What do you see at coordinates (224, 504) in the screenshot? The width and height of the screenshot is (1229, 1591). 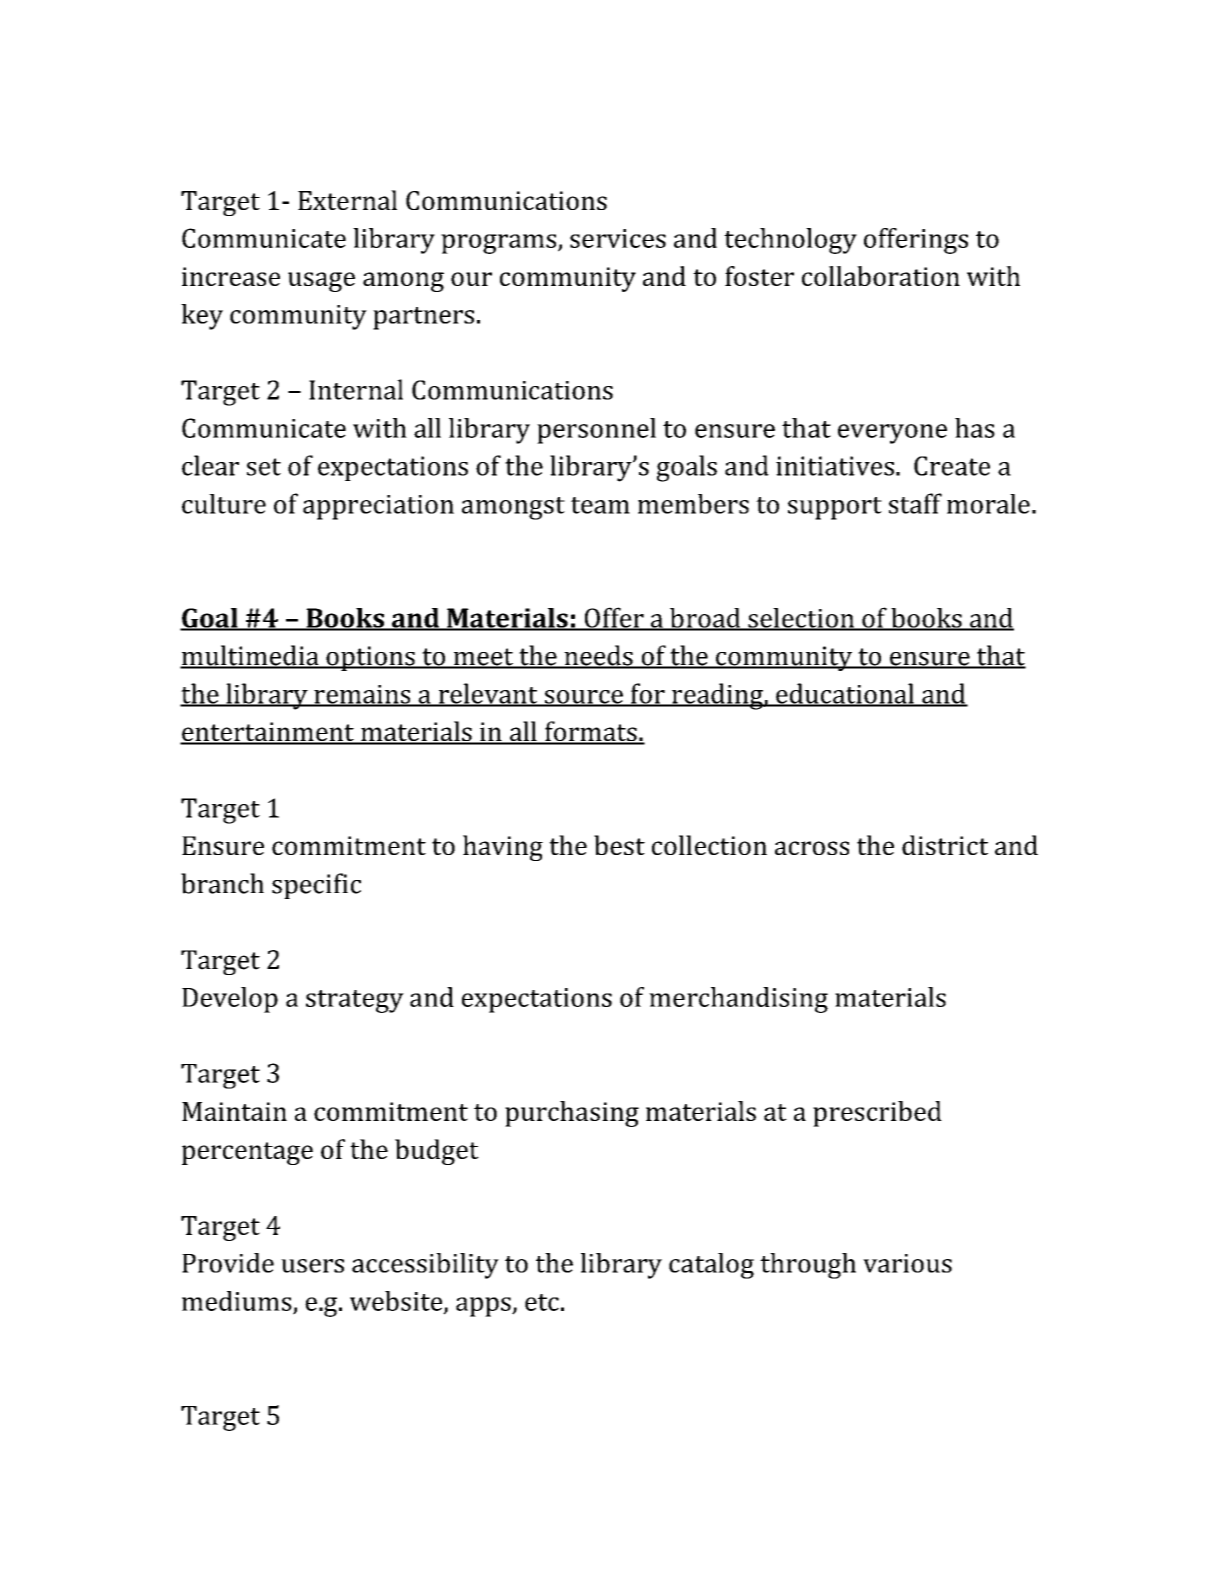 I see `culture` at bounding box center [224, 504].
